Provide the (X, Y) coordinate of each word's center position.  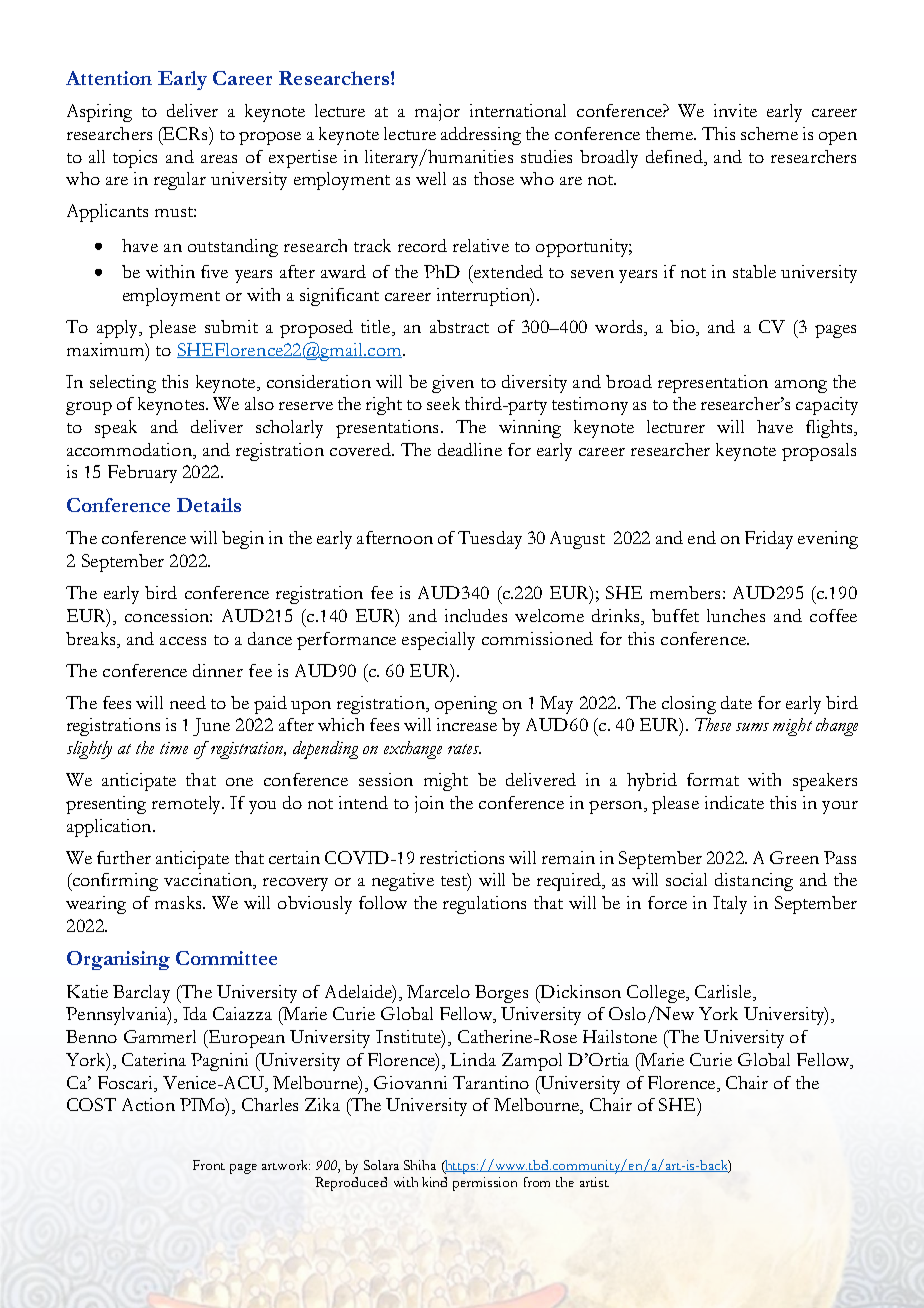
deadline (470, 449)
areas (219, 159)
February (142, 474)
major (437, 112)
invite (735, 110)
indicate (734, 802)
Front (209, 1165)
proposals (819, 452)
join (429, 804)
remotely (187, 805)
